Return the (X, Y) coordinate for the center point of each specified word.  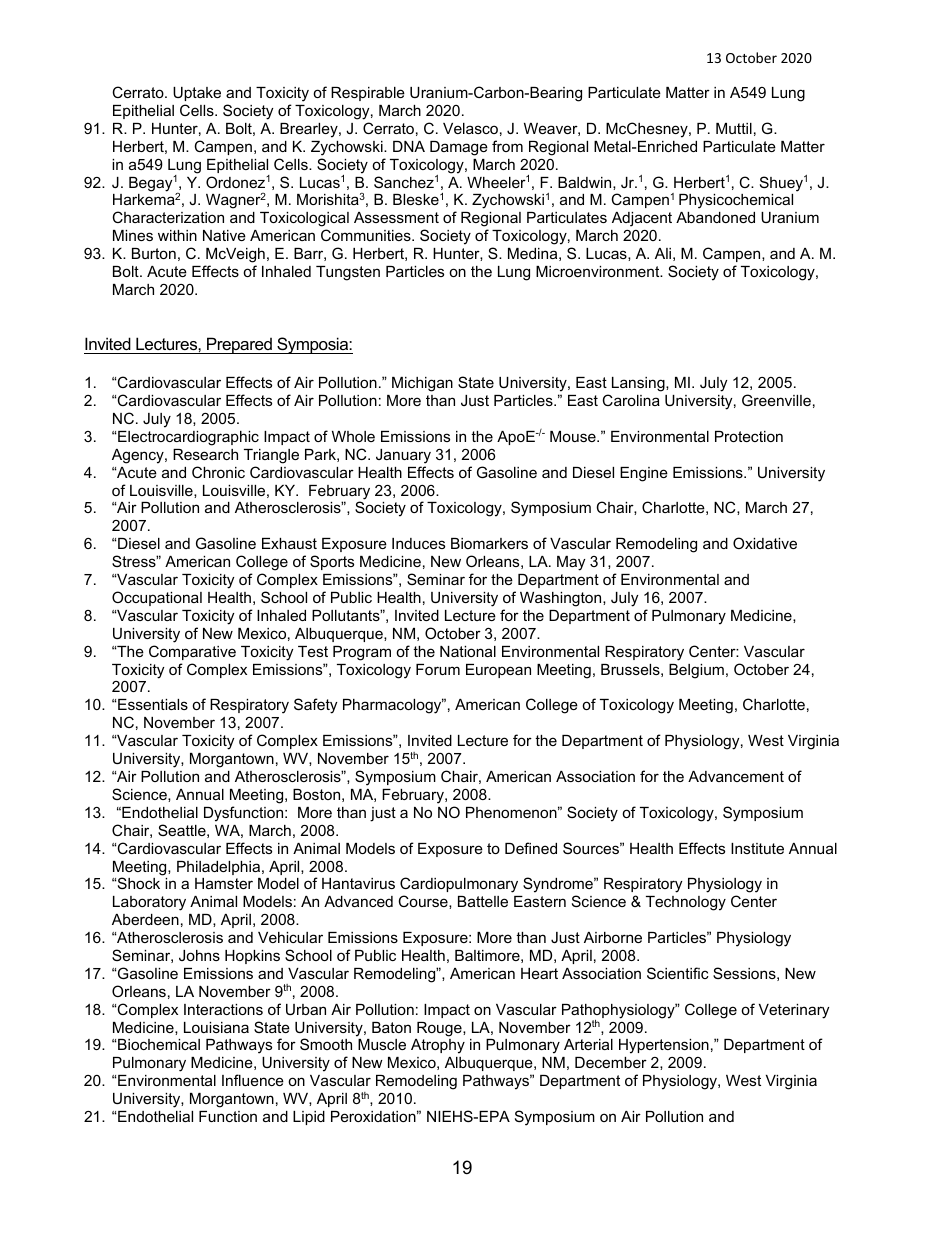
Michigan (422, 384)
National (468, 651)
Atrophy (438, 1046)
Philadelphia (220, 868)
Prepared (239, 345)
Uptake (197, 94)
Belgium (696, 671)
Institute (757, 848)
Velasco (470, 128)
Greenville (776, 400)
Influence (253, 1080)
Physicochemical (736, 201)
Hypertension (664, 1046)
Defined (531, 848)
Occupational (157, 598)
